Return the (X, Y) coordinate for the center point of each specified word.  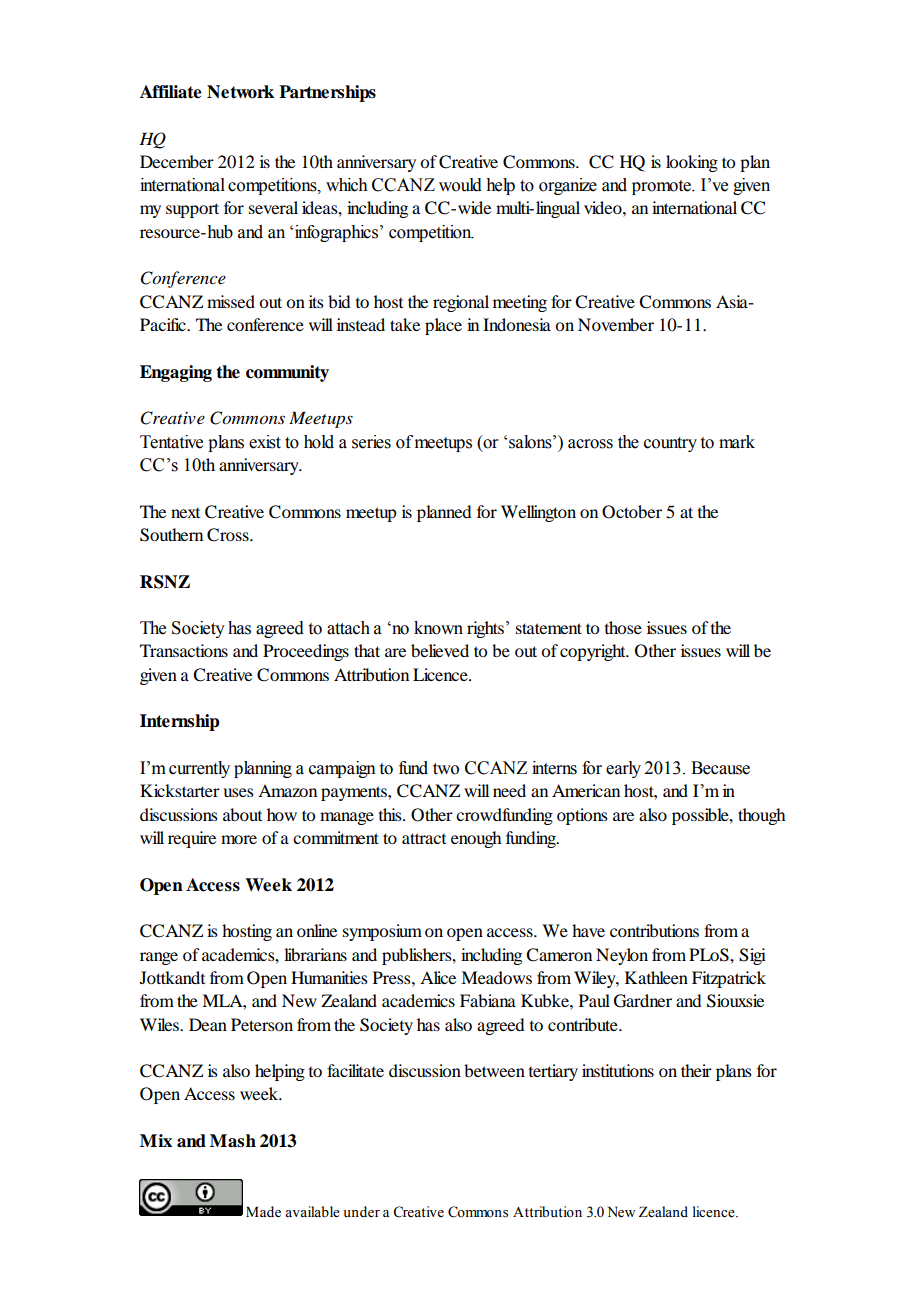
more (239, 839)
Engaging (176, 373)
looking (692, 163)
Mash (233, 1141)
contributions (654, 930)
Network (240, 92)
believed (440, 650)
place (443, 326)
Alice (438, 977)
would (460, 185)
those (623, 627)
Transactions (184, 650)
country (670, 444)
